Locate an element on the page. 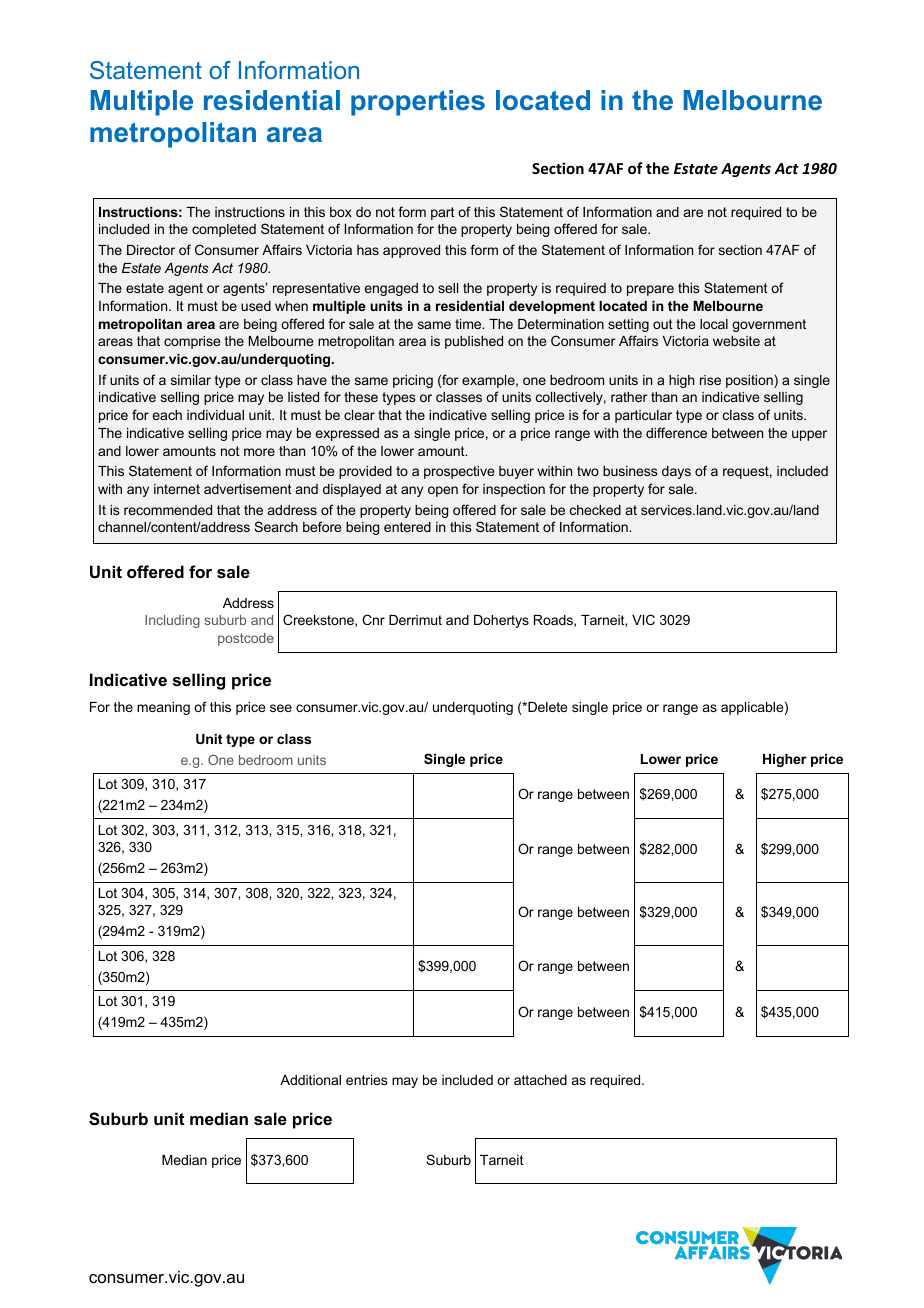  properties is located at coordinates (418, 103).
